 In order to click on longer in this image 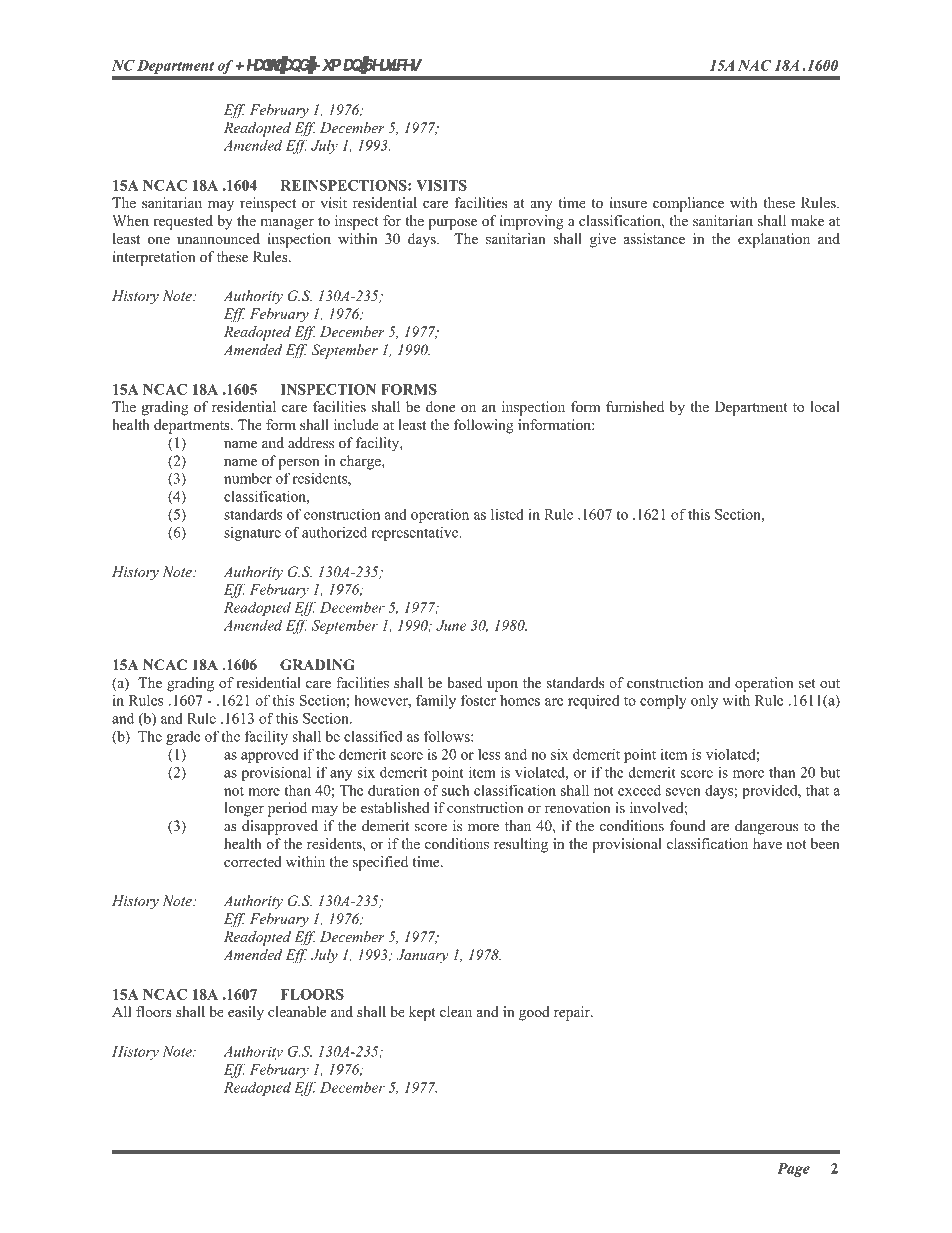, I will do `click(244, 809)`.
